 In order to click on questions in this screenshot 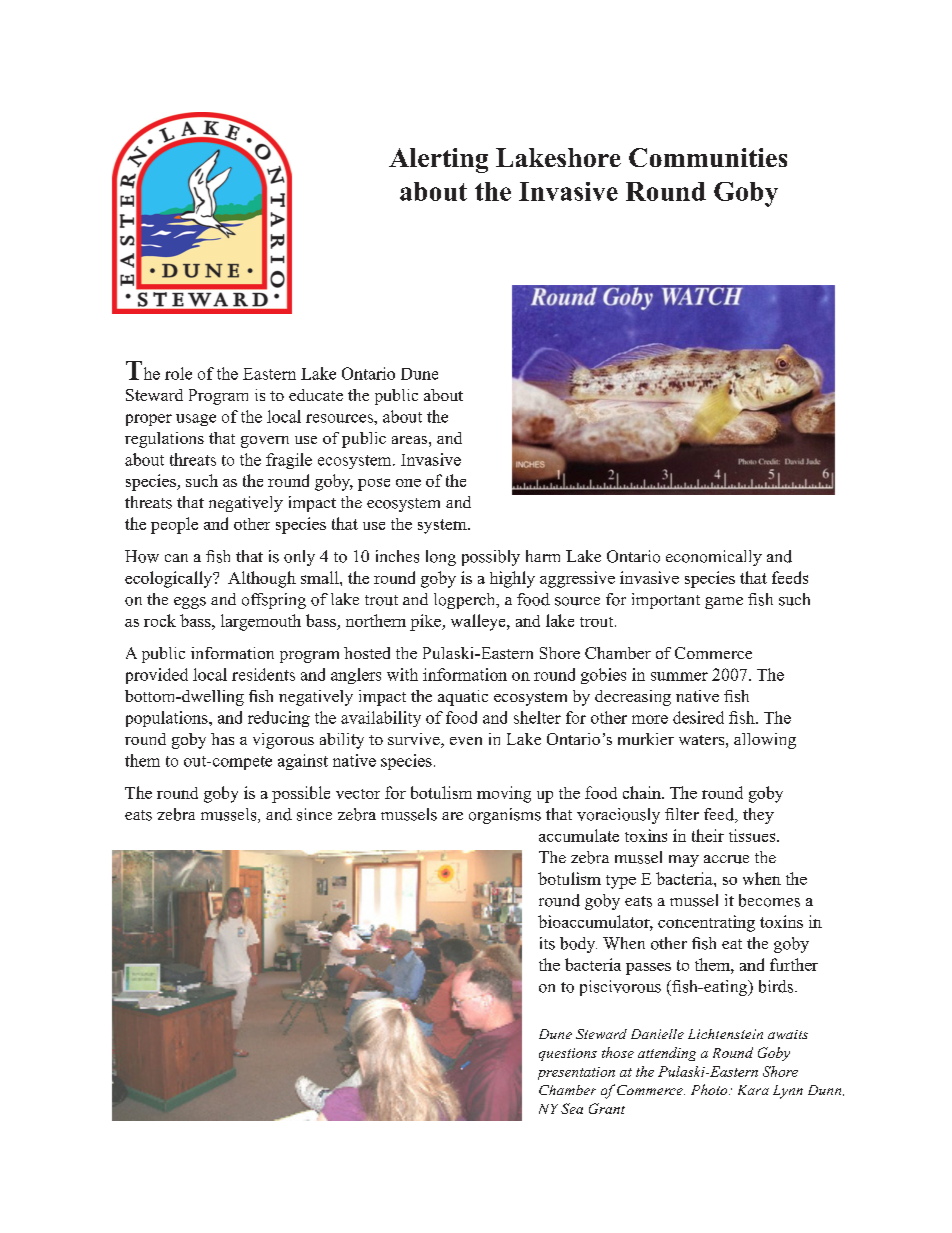, I will do `click(568, 1054)`.
